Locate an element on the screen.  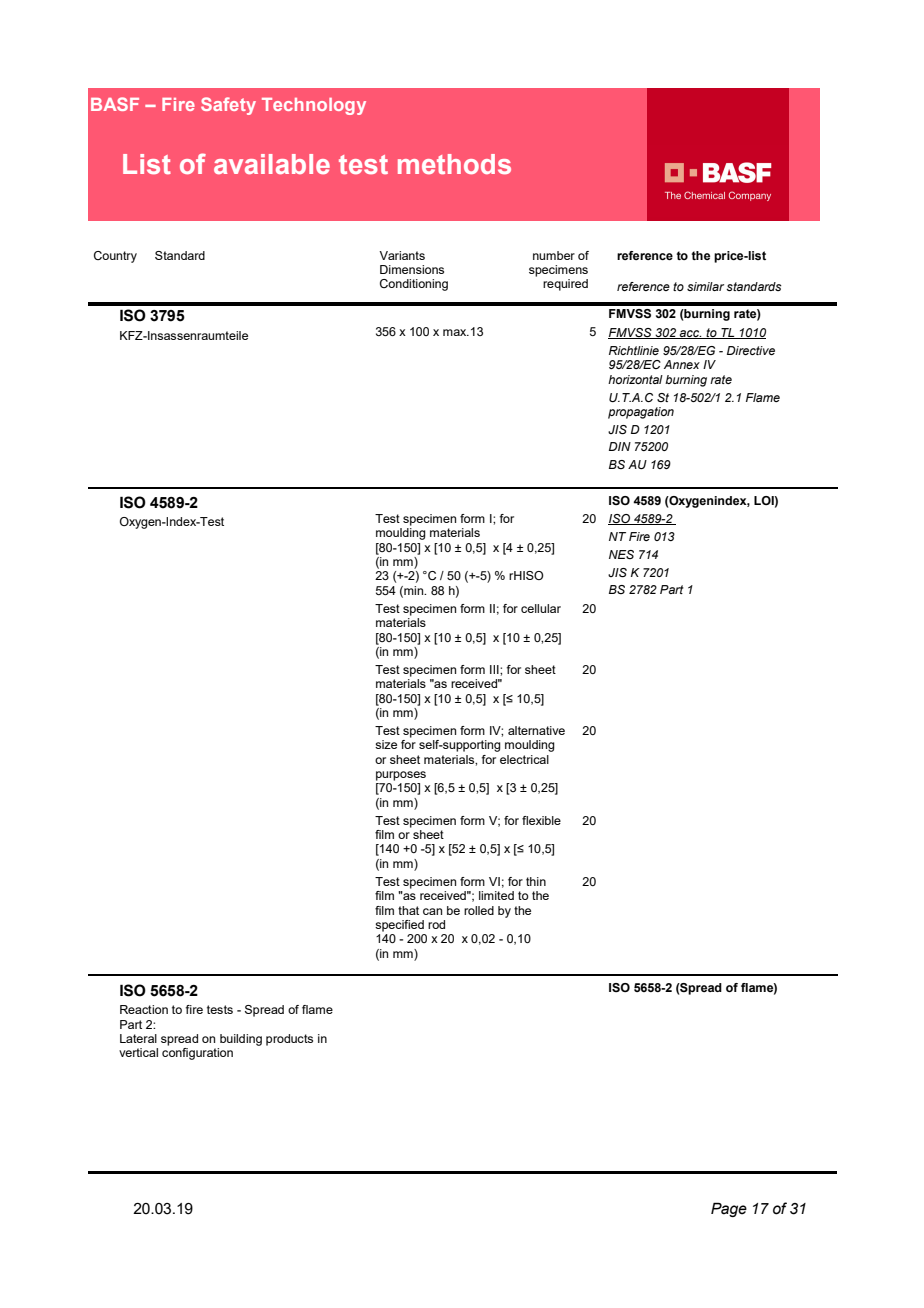
Conditioning is located at coordinates (414, 285).
